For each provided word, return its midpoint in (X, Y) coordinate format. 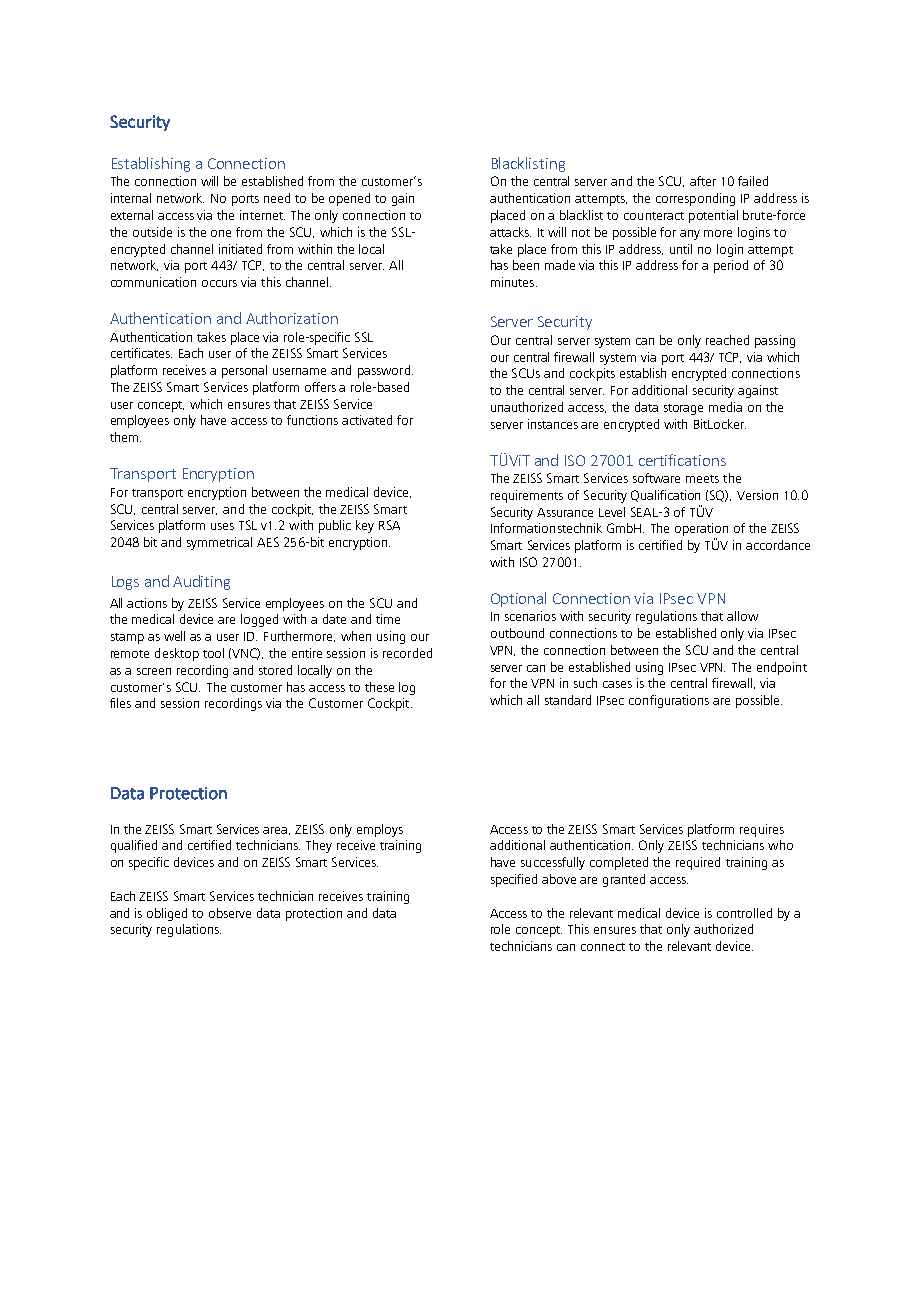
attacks (510, 232)
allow (742, 616)
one (221, 233)
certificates (141, 353)
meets (702, 479)
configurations (669, 701)
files (120, 703)
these (379, 687)
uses (222, 526)
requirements (527, 496)
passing (775, 341)
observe (230, 913)
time (388, 619)
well (174, 636)
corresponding (695, 199)
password (384, 371)
